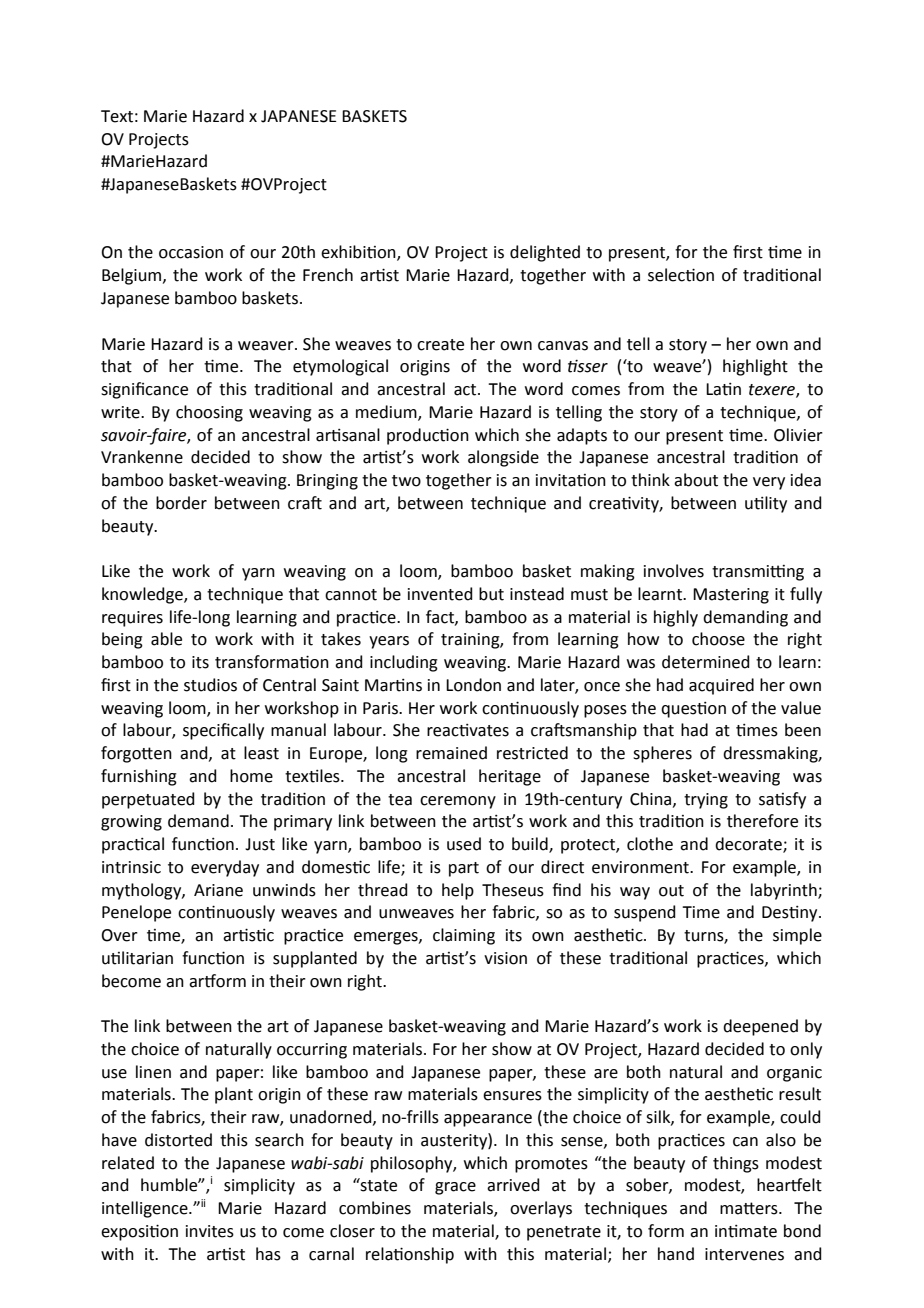 Image resolution: width=924 pixels, height=1308 pixels. Describe the element at coordinates (251, 776) in the screenshot. I see `home` at that location.
